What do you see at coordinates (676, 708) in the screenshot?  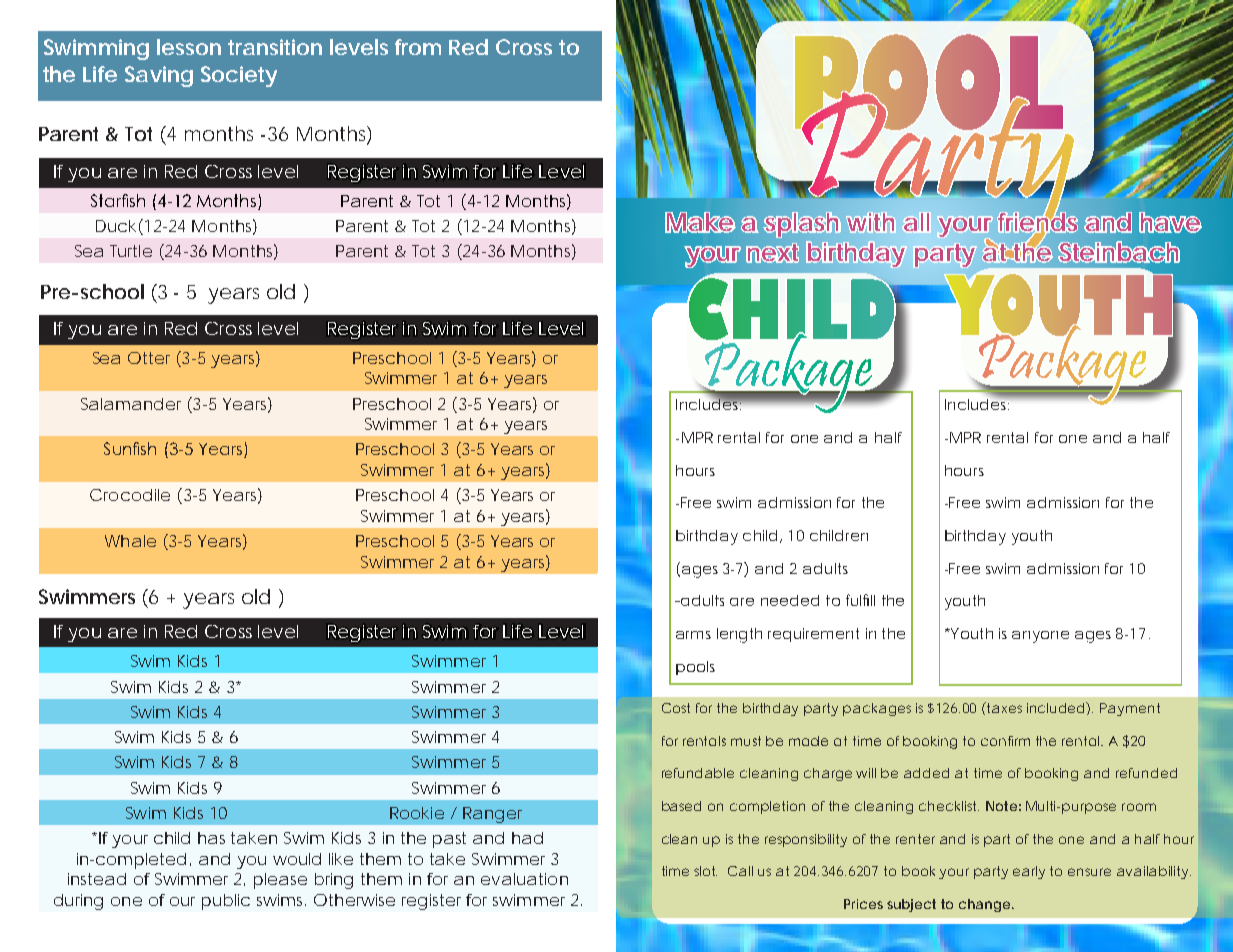 I see `Cost` at bounding box center [676, 708].
